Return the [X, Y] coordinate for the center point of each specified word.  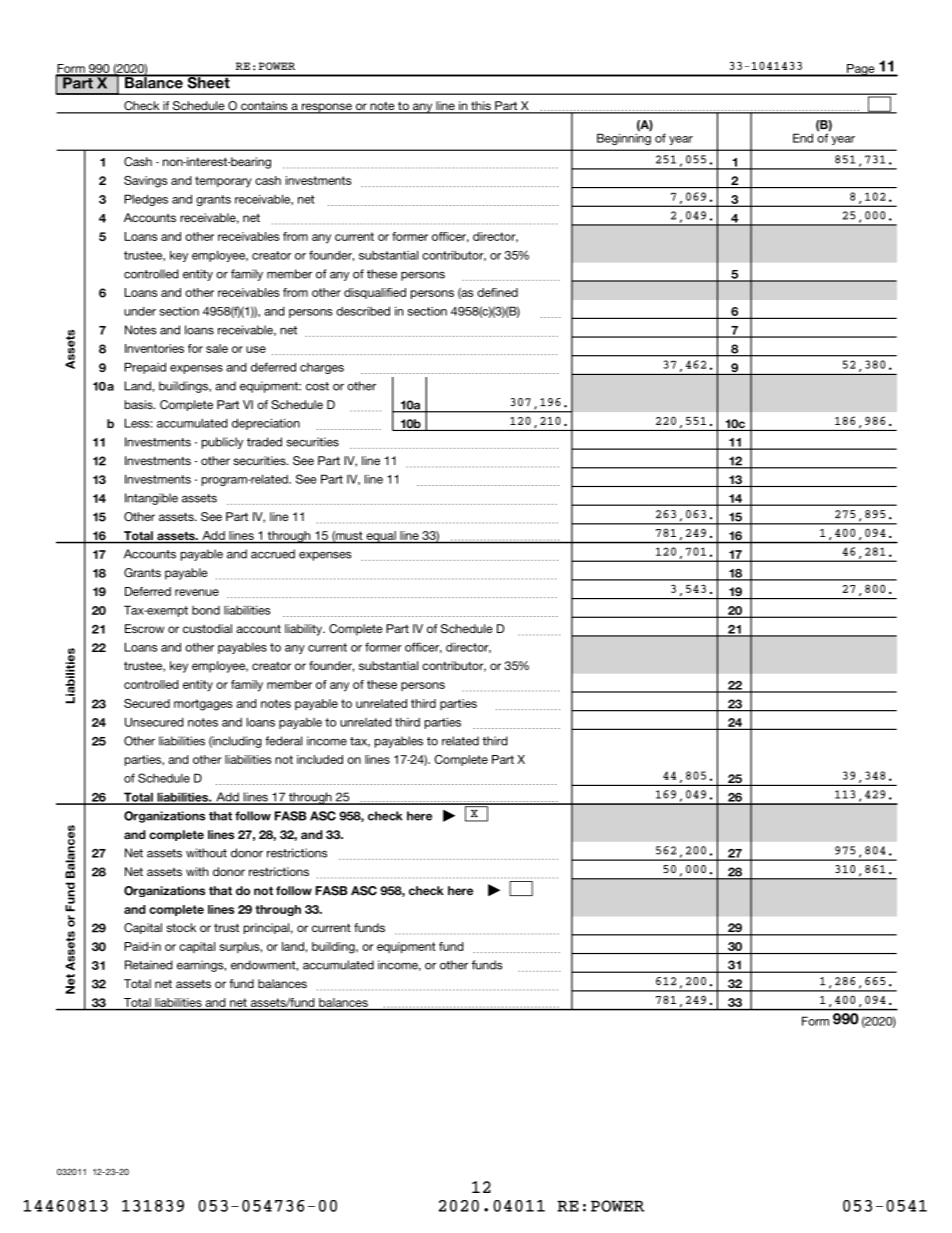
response [326, 108]
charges [322, 368]
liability [305, 630]
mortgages [203, 705]
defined [497, 292]
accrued [273, 554]
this [481, 107]
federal [283, 741]
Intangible [151, 499]
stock [181, 927]
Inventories [154, 348]
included [320, 759]
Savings [145, 182]
